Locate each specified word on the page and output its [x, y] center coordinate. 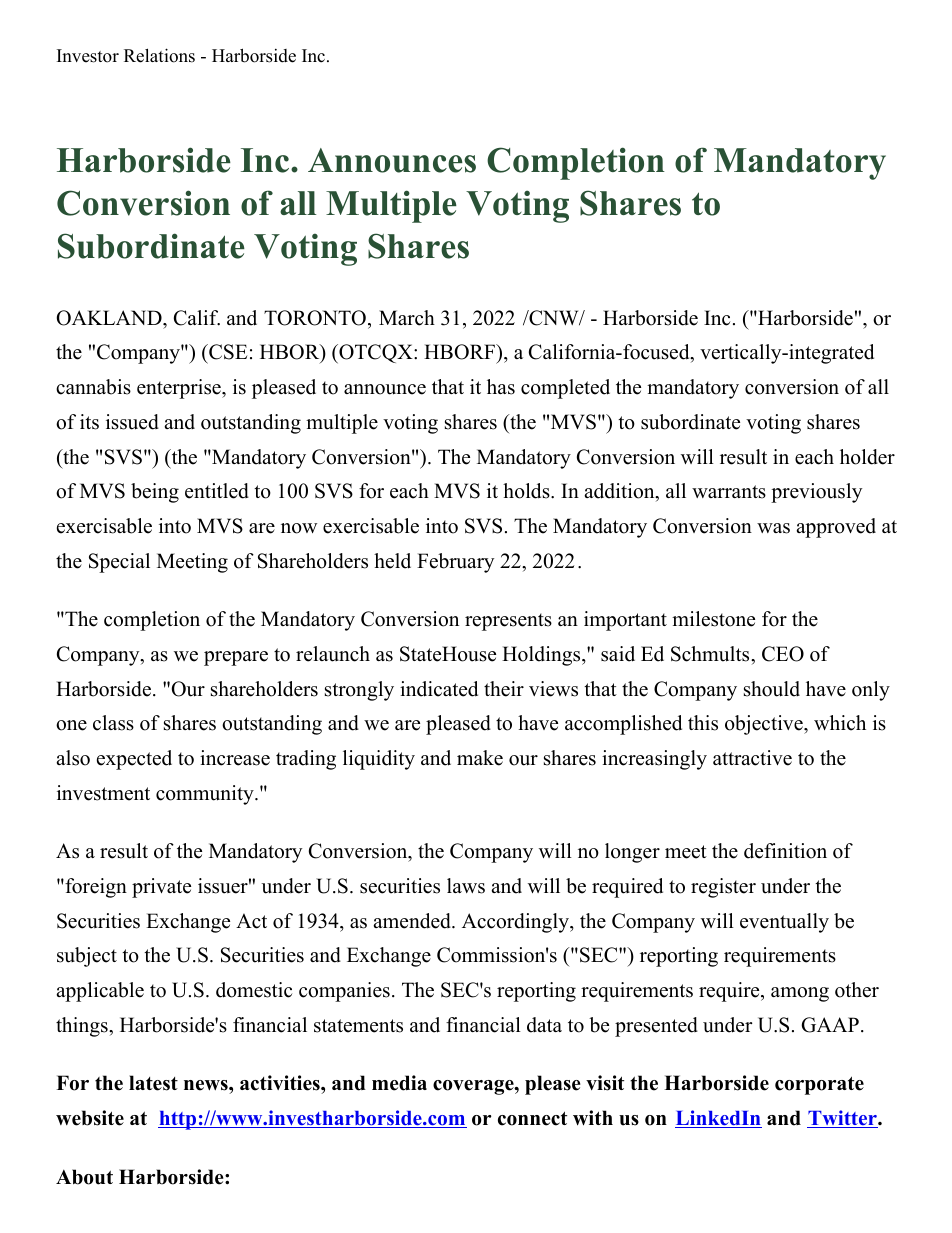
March [407, 318]
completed [565, 389]
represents [508, 622]
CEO [783, 654]
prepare [236, 658]
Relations [159, 55]
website [90, 1118]
